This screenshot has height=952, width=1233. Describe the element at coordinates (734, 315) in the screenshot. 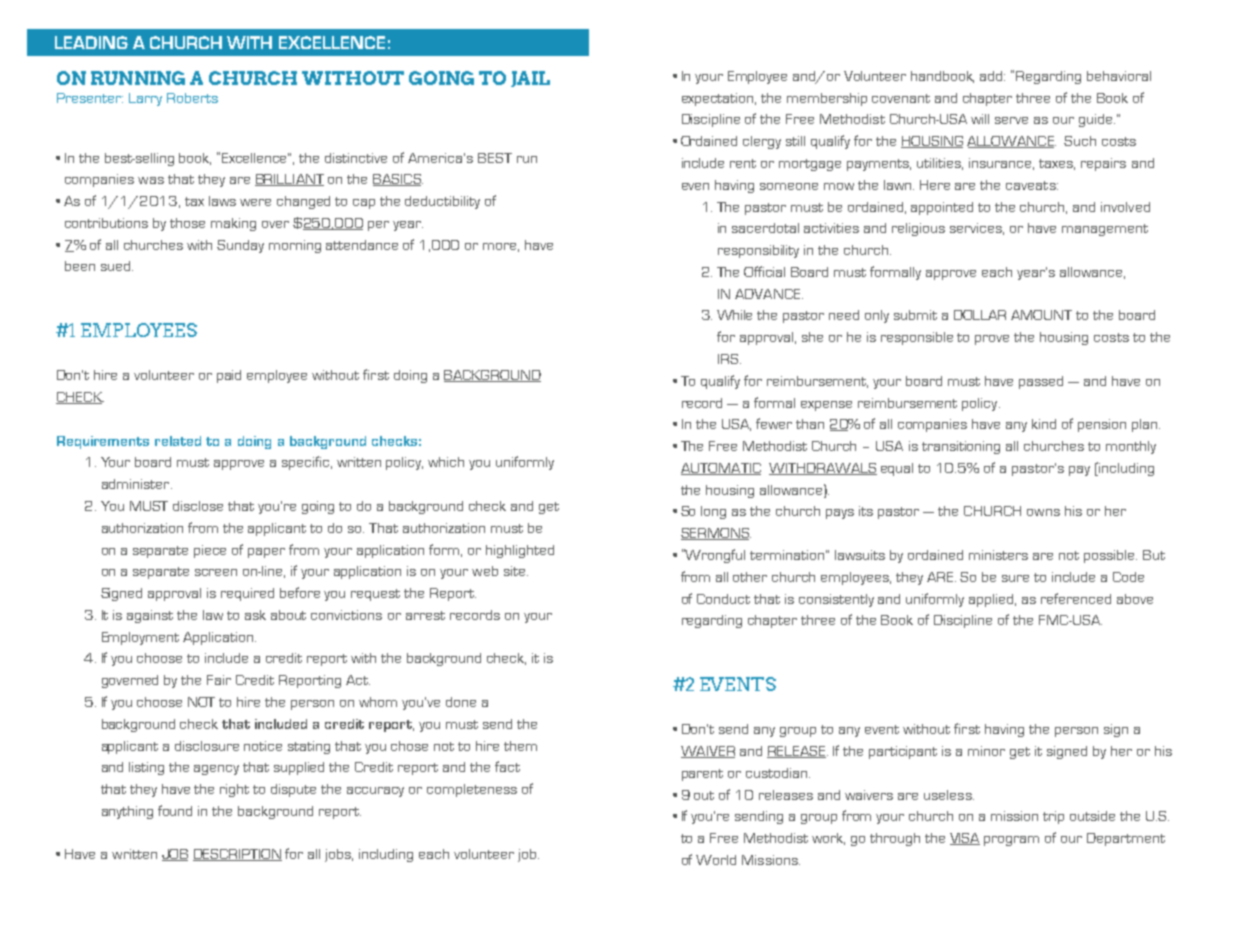

I see `While` at that location.
